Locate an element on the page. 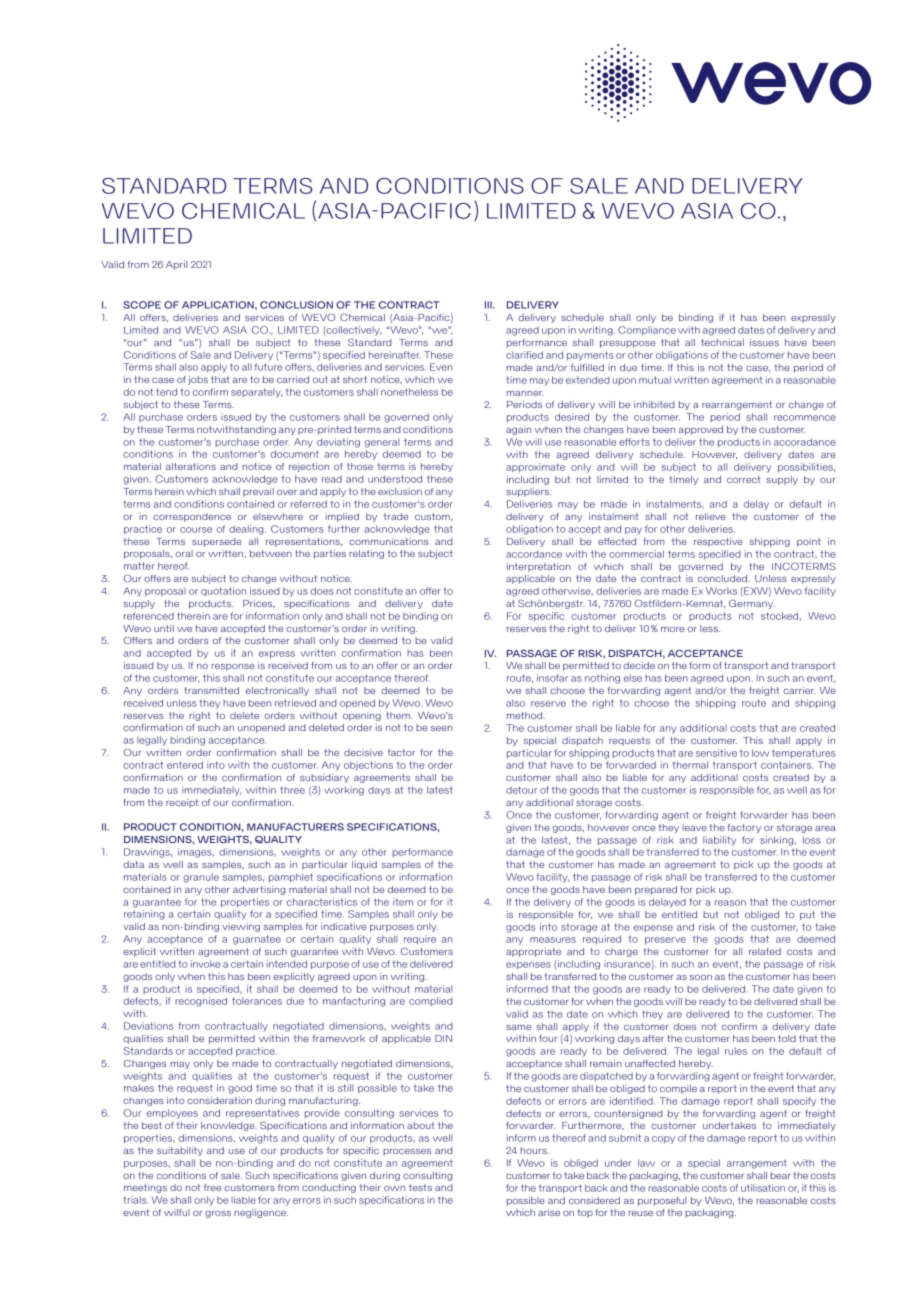  tests is located at coordinates (420, 1187).
